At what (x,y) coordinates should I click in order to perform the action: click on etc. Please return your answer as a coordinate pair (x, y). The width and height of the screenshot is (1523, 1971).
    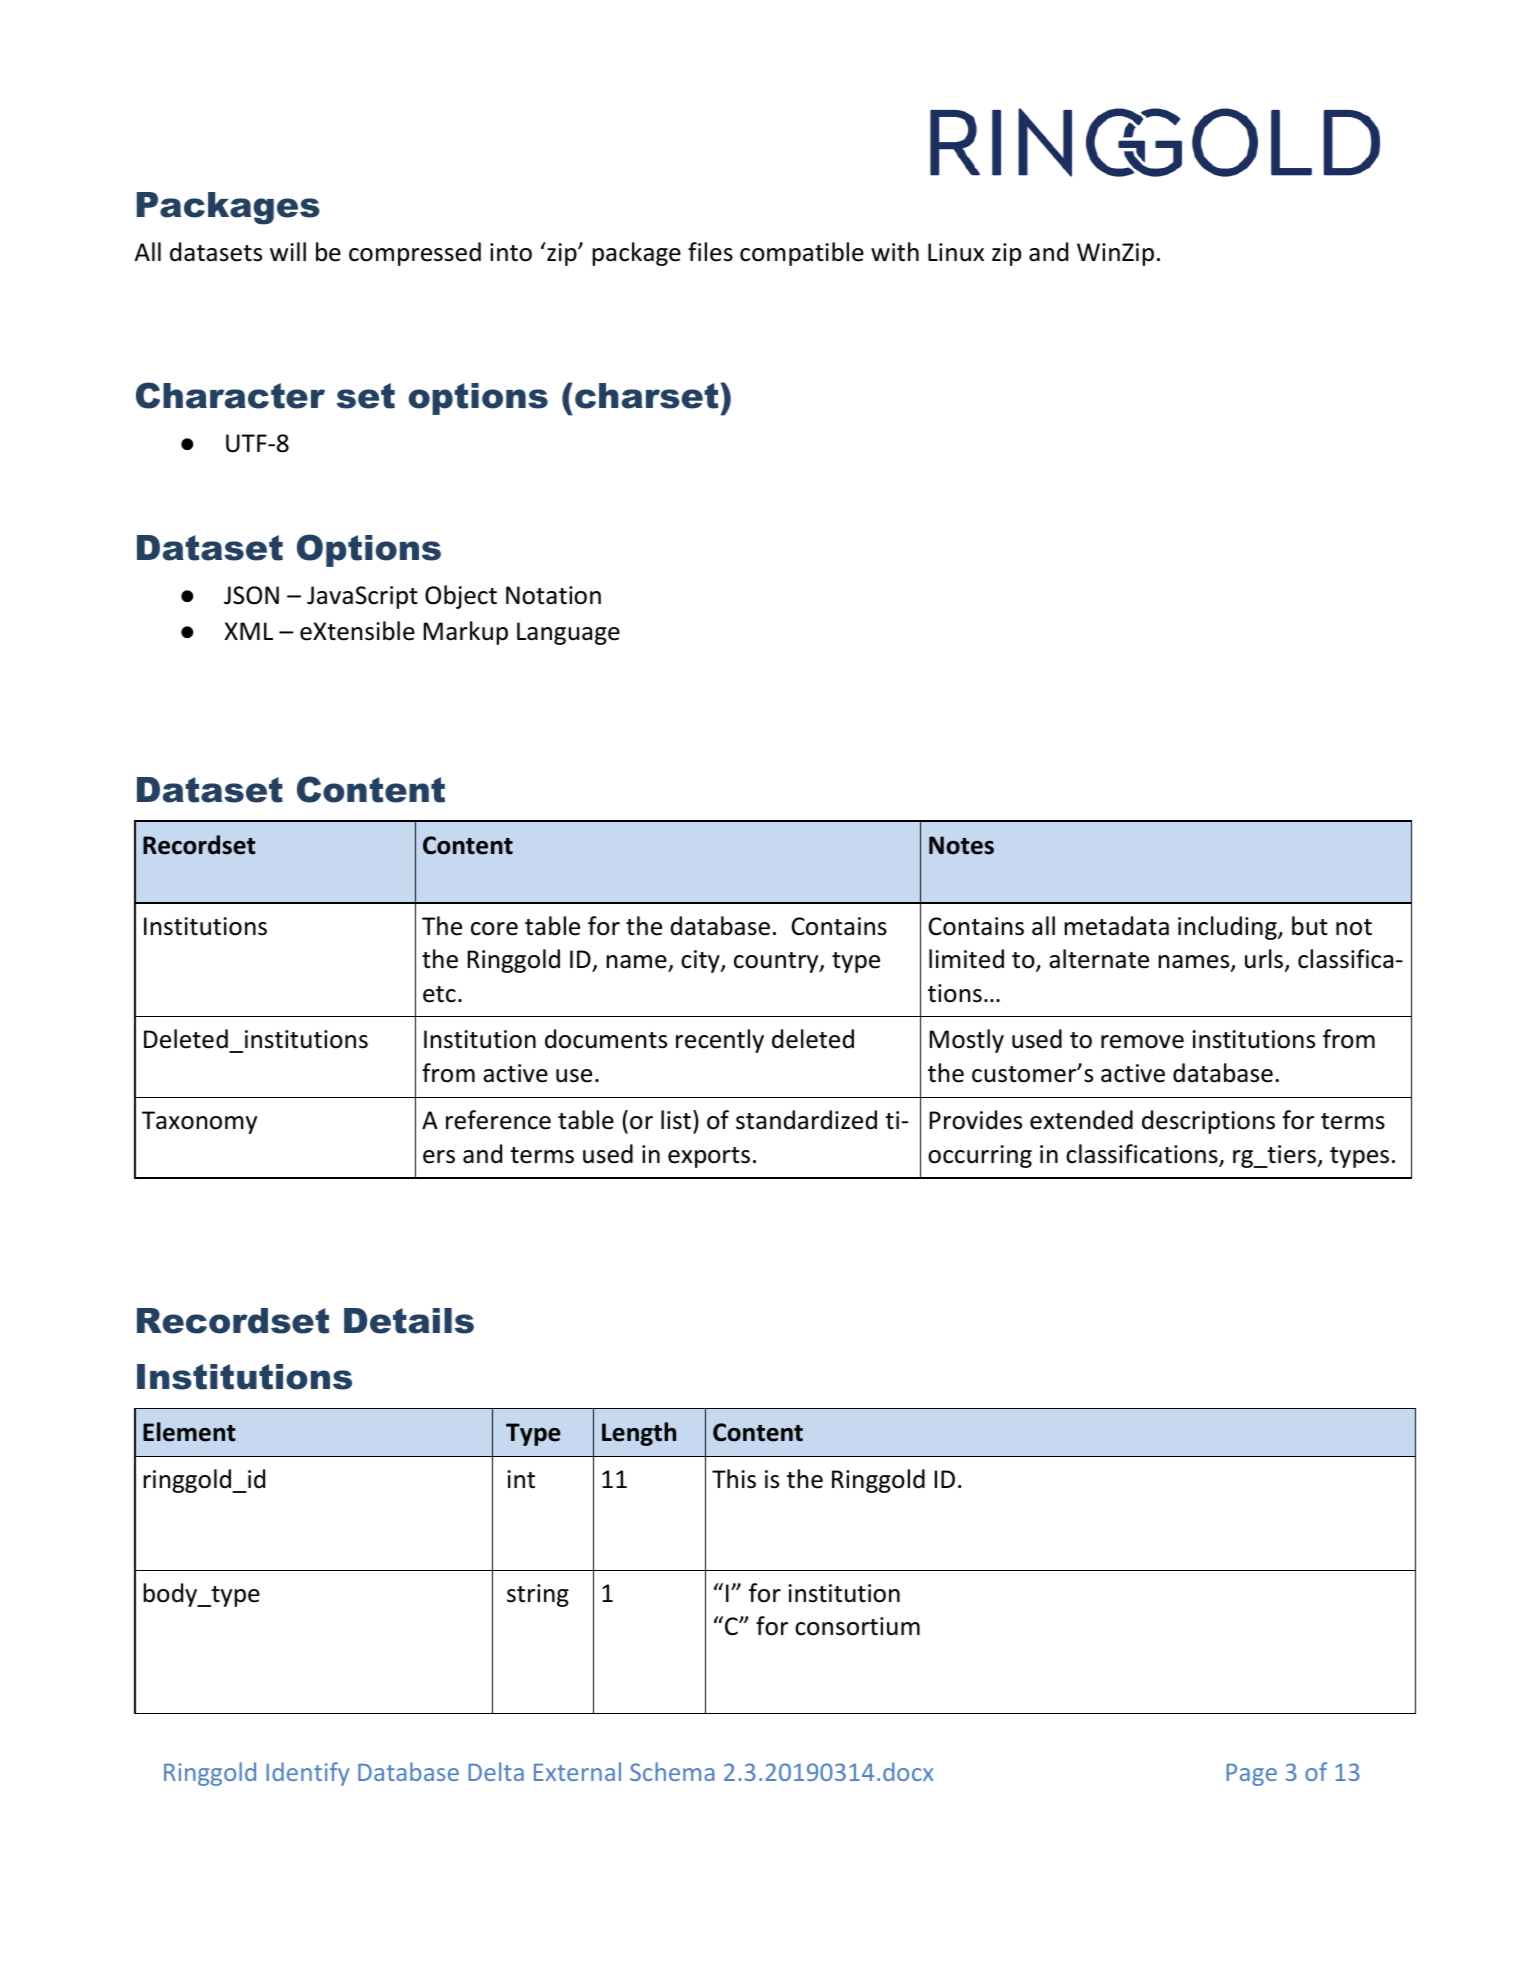
    Looking at the image, I should click on (439, 994).
